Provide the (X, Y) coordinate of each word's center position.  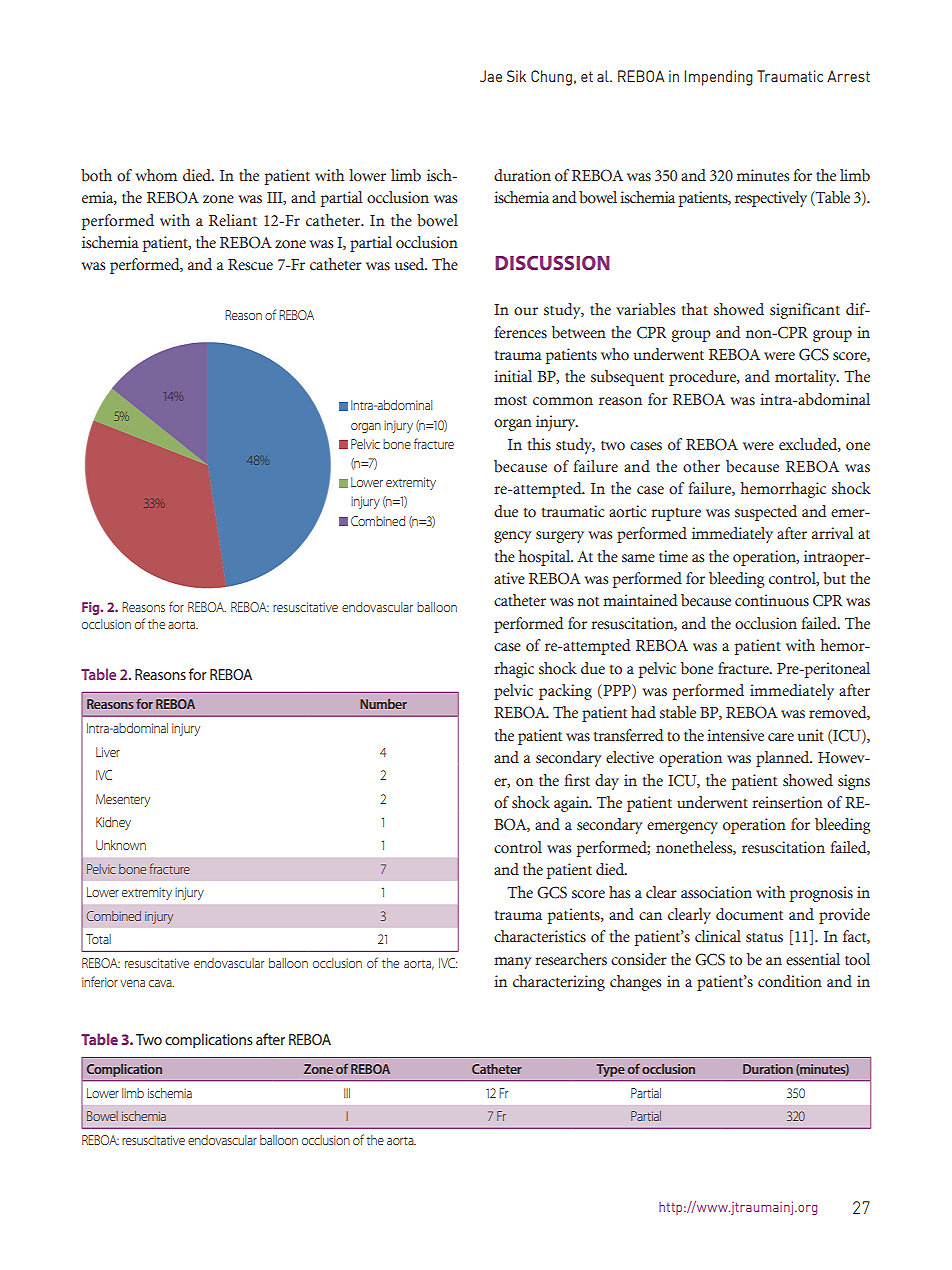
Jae (491, 76)
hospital (545, 558)
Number (383, 704)
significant (805, 311)
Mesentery (123, 800)
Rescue (250, 265)
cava (161, 983)
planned (784, 759)
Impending (718, 78)
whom (156, 175)
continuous (772, 600)
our (526, 311)
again (572, 804)
